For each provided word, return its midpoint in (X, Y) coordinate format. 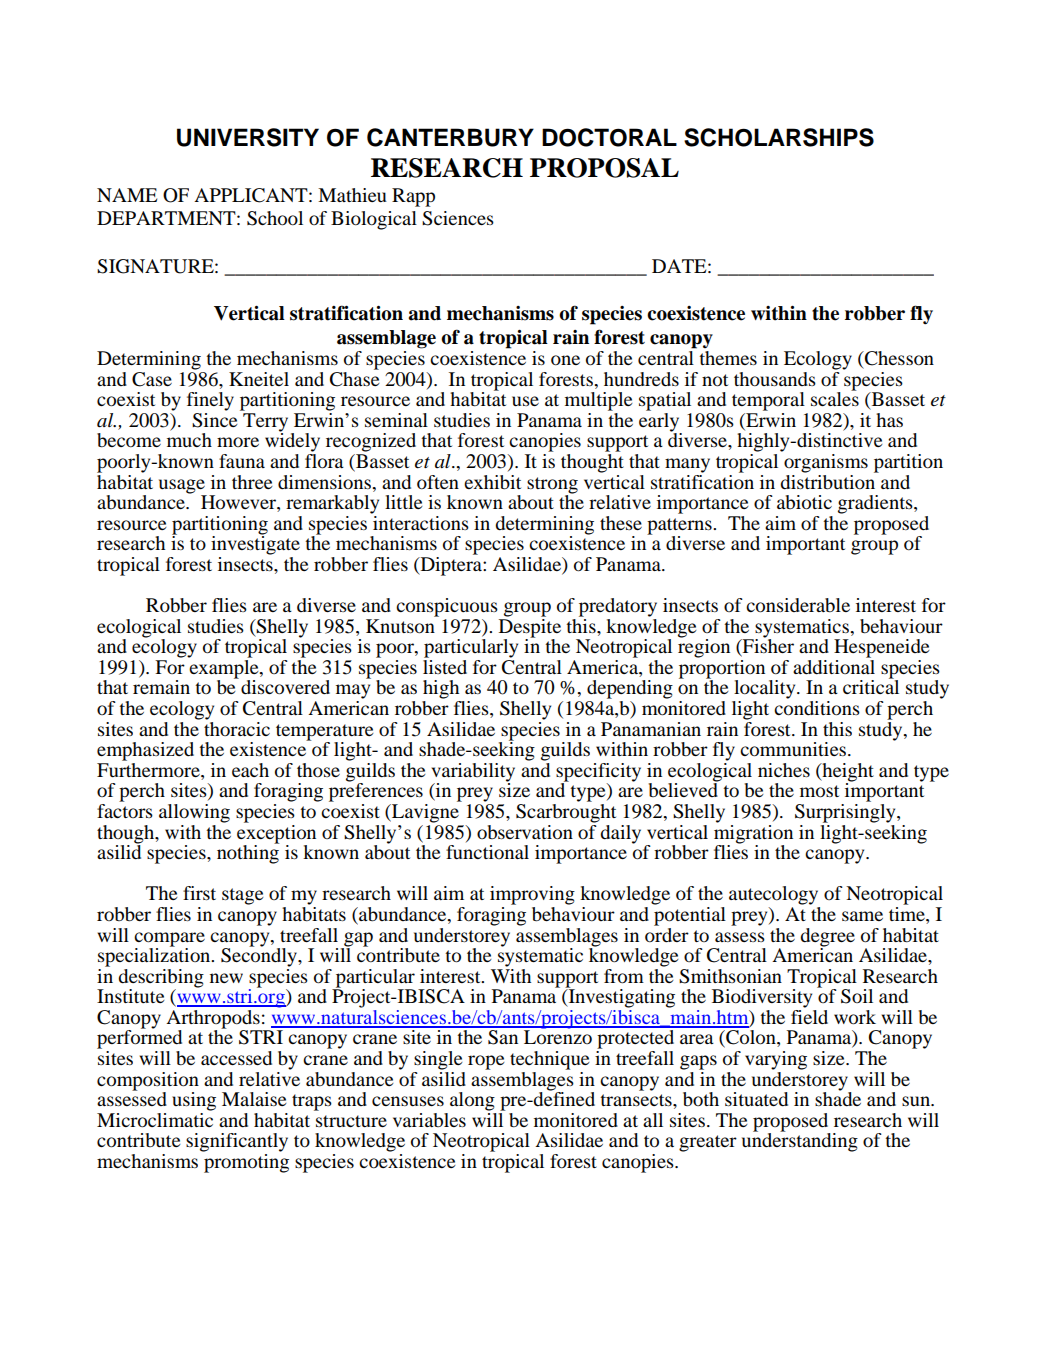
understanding (800, 1141)
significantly (237, 1142)
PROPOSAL (604, 168)
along (472, 1101)
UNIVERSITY (248, 137)
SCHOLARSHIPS (779, 137)
